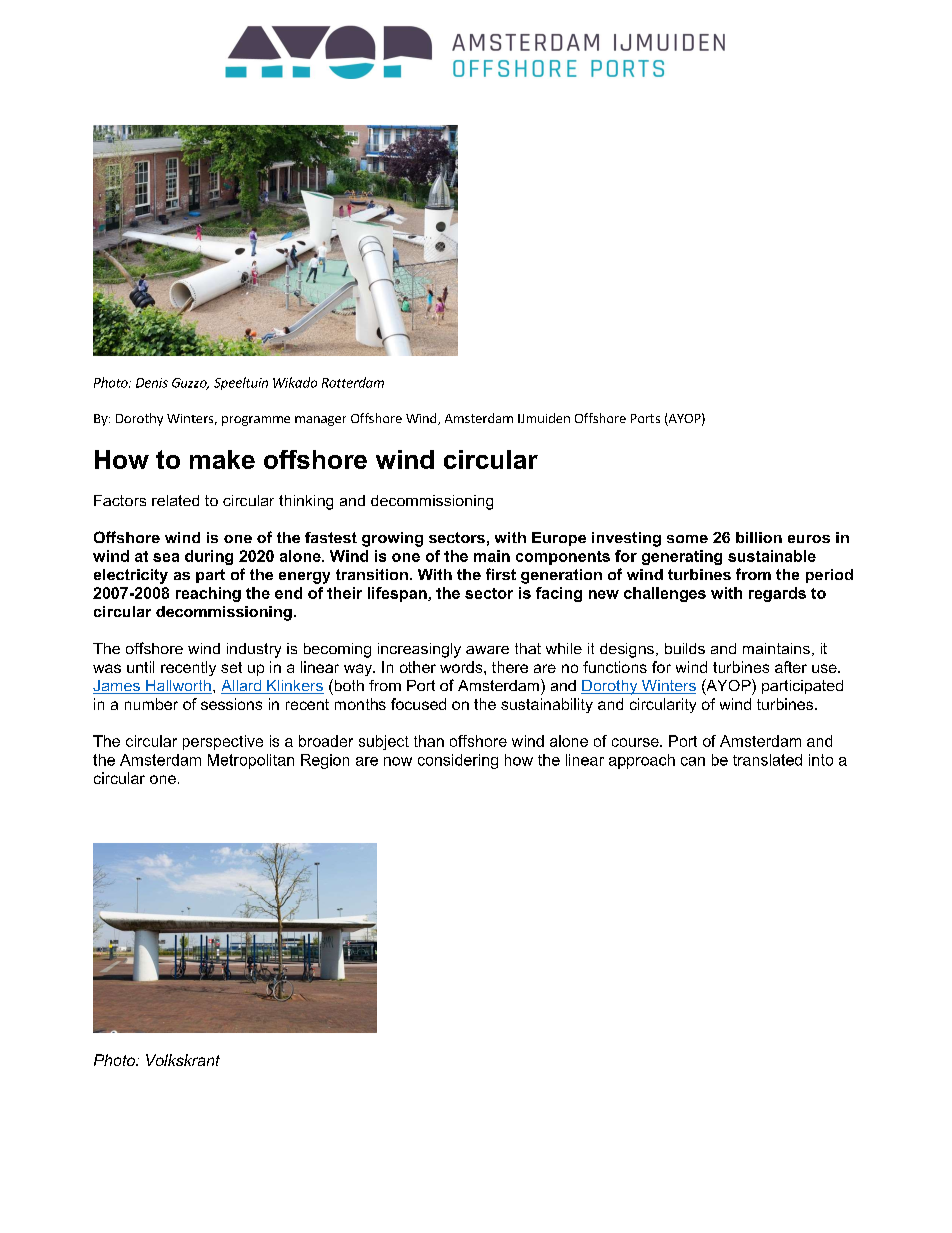  What do you see at coordinates (759, 537) in the screenshot?
I see `billion` at bounding box center [759, 537].
